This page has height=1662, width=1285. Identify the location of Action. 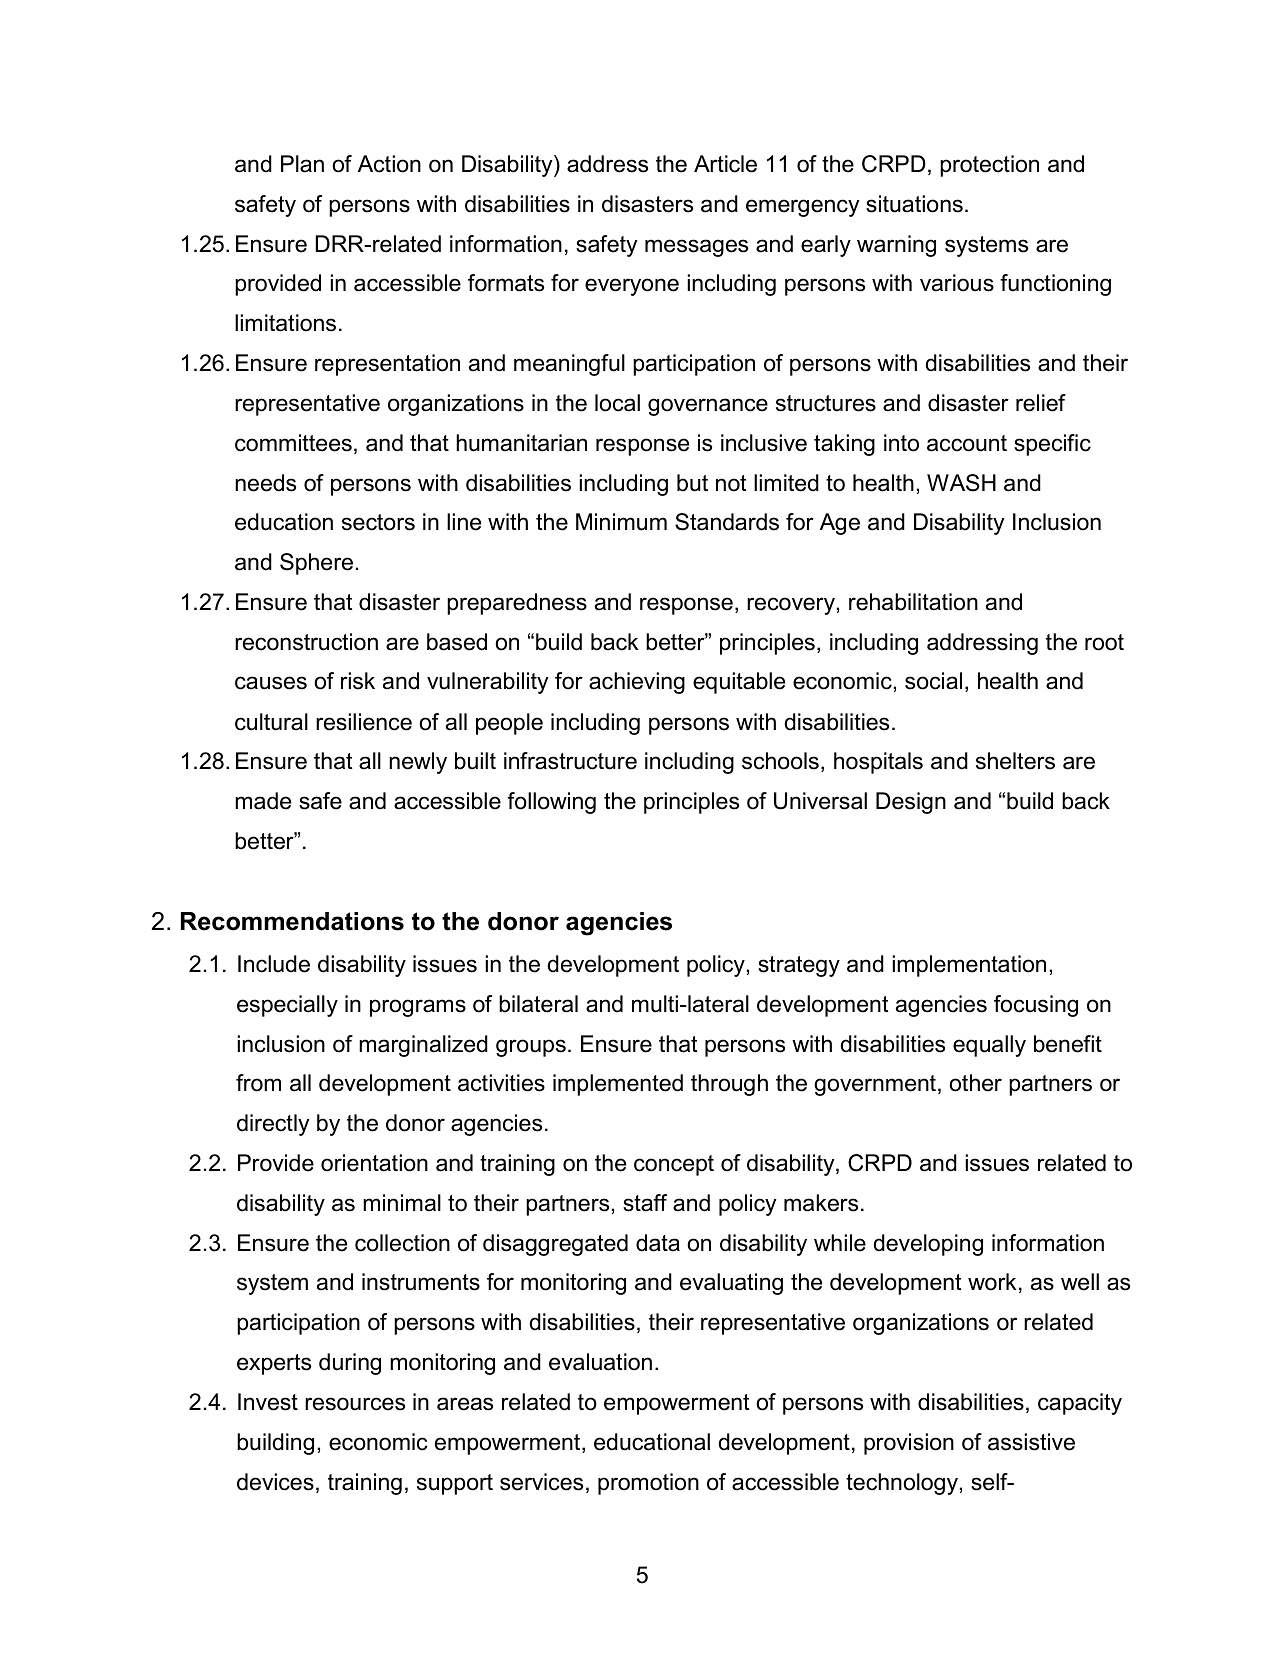
(389, 164).
